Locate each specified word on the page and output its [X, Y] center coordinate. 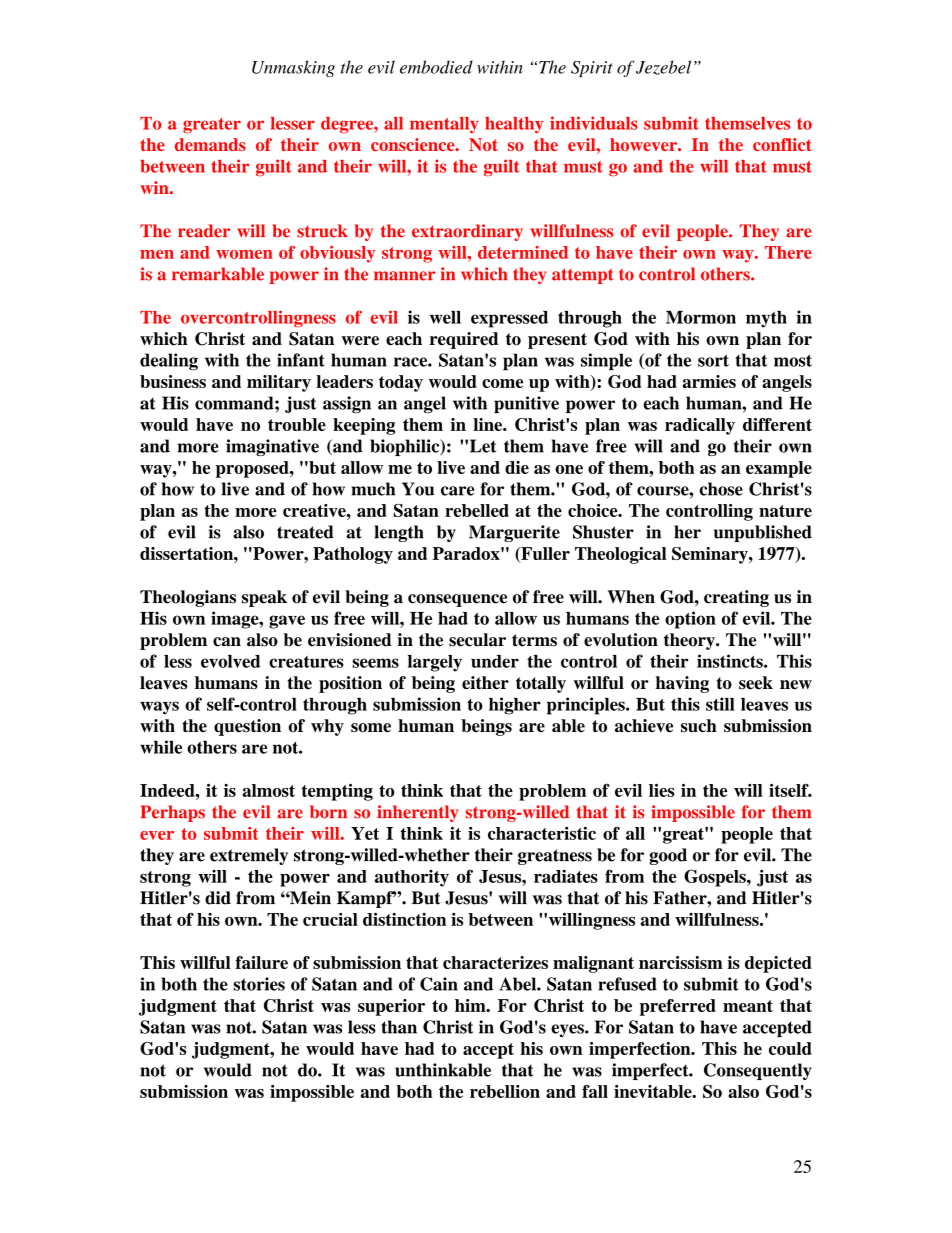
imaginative [272, 447]
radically [700, 426]
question [247, 727]
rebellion [505, 1091]
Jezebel [663, 67]
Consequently [758, 1071]
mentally [444, 125]
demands [210, 144]
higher [515, 706]
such [699, 726]
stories [259, 984]
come [502, 383]
